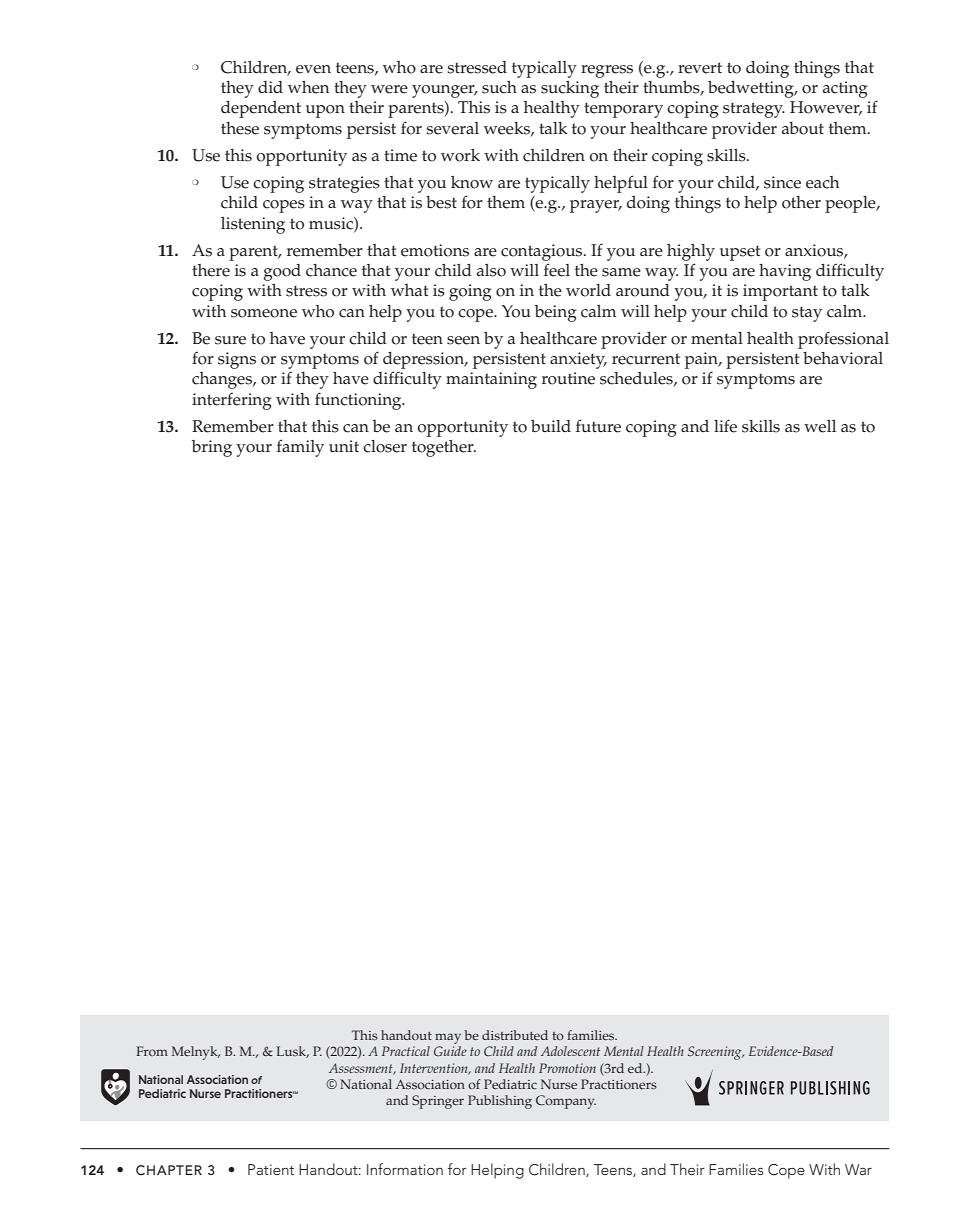 This image has width=980, height=1225. What do you see at coordinates (212, 448) in the image?
I see `bring` at bounding box center [212, 448].
